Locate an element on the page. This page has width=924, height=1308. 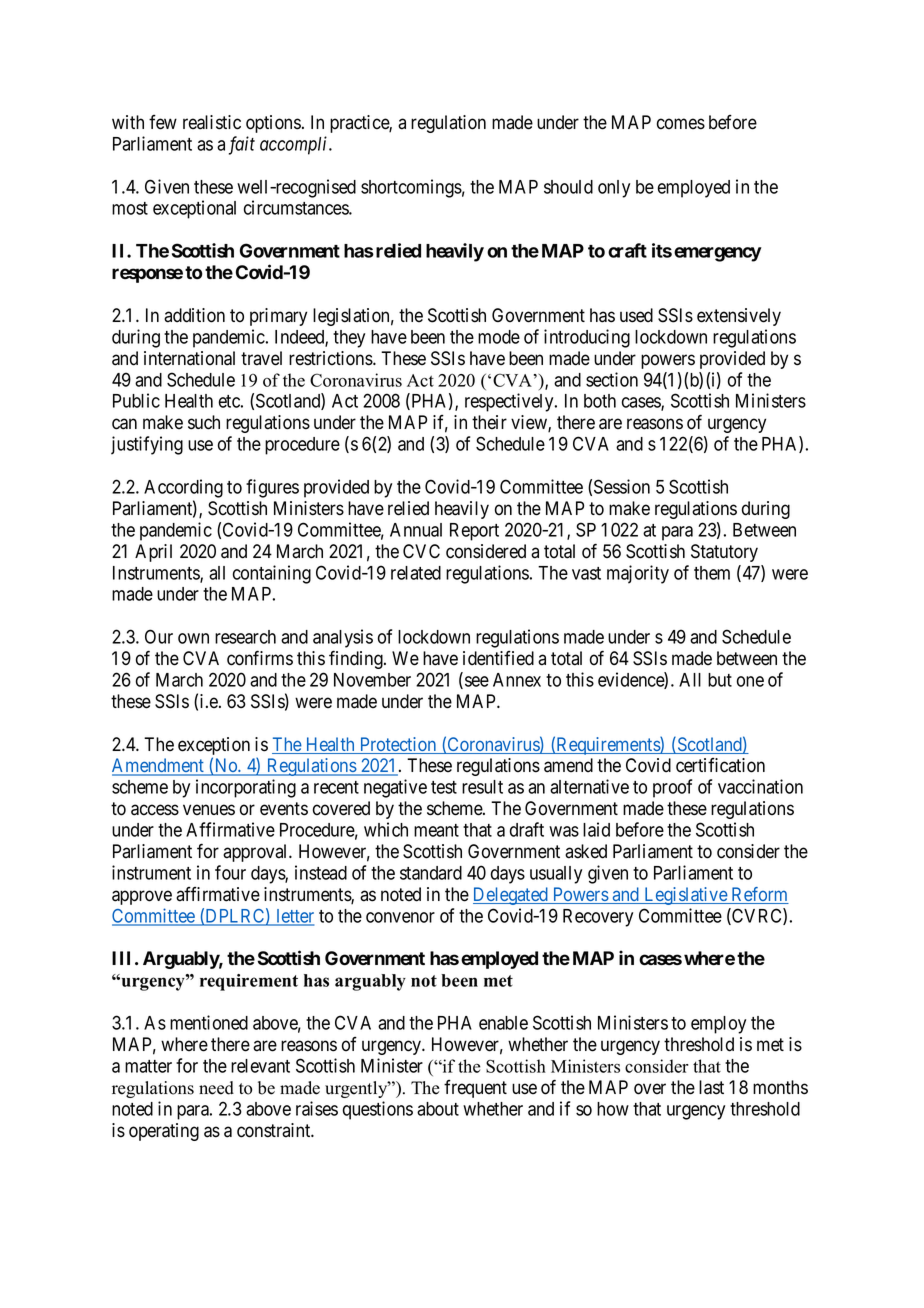
need is located at coordinates (216, 1088).
